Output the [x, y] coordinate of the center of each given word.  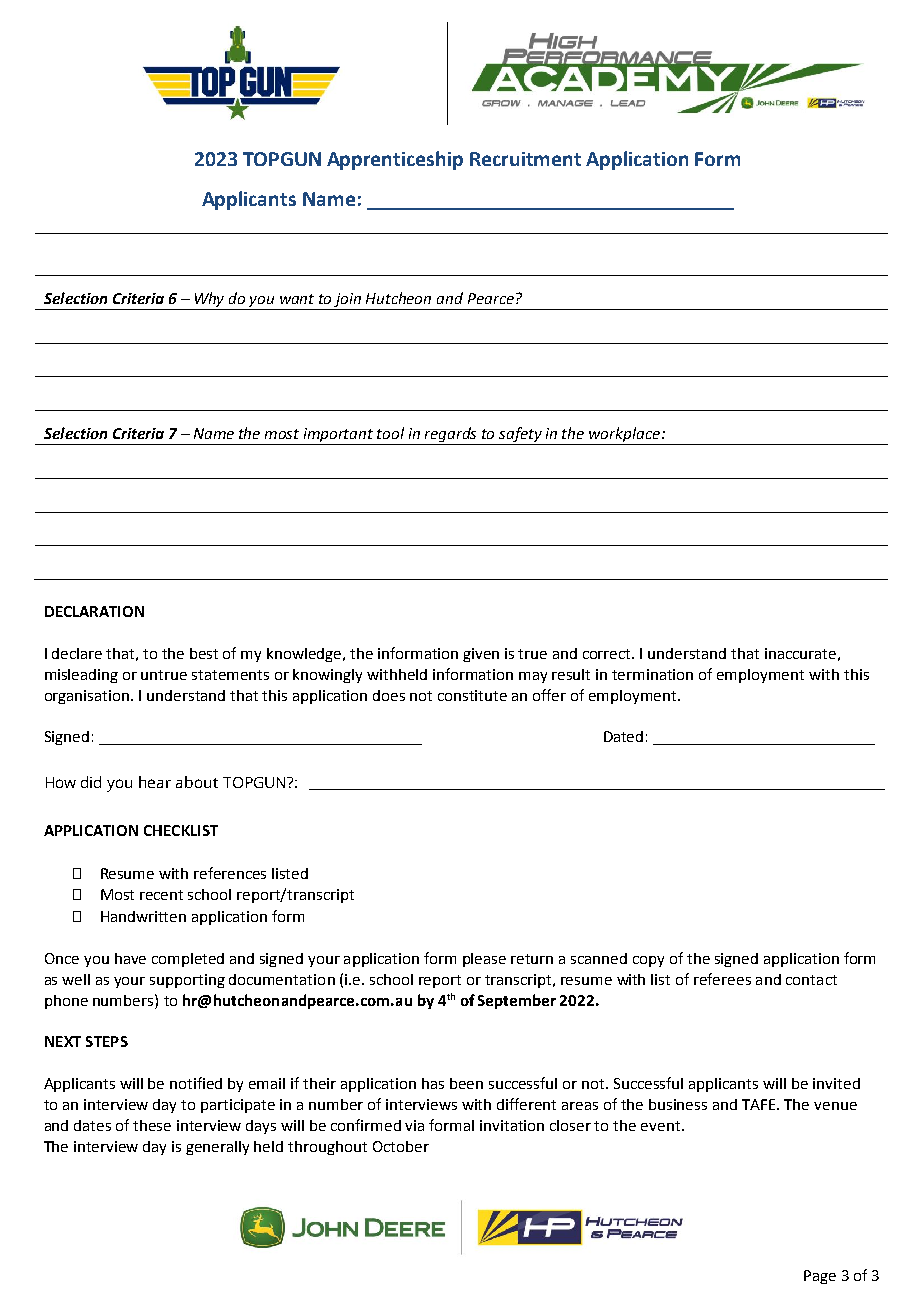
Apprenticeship [395, 160]
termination [652, 674]
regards [451, 436]
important [339, 436]
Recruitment [525, 159]
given [481, 655]
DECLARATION [94, 611]
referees [722, 979]
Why [210, 301]
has [433, 1083]
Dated [623, 736]
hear [155, 782]
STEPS [107, 1041]
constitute [472, 695]
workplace [625, 436]
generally [217, 1148]
